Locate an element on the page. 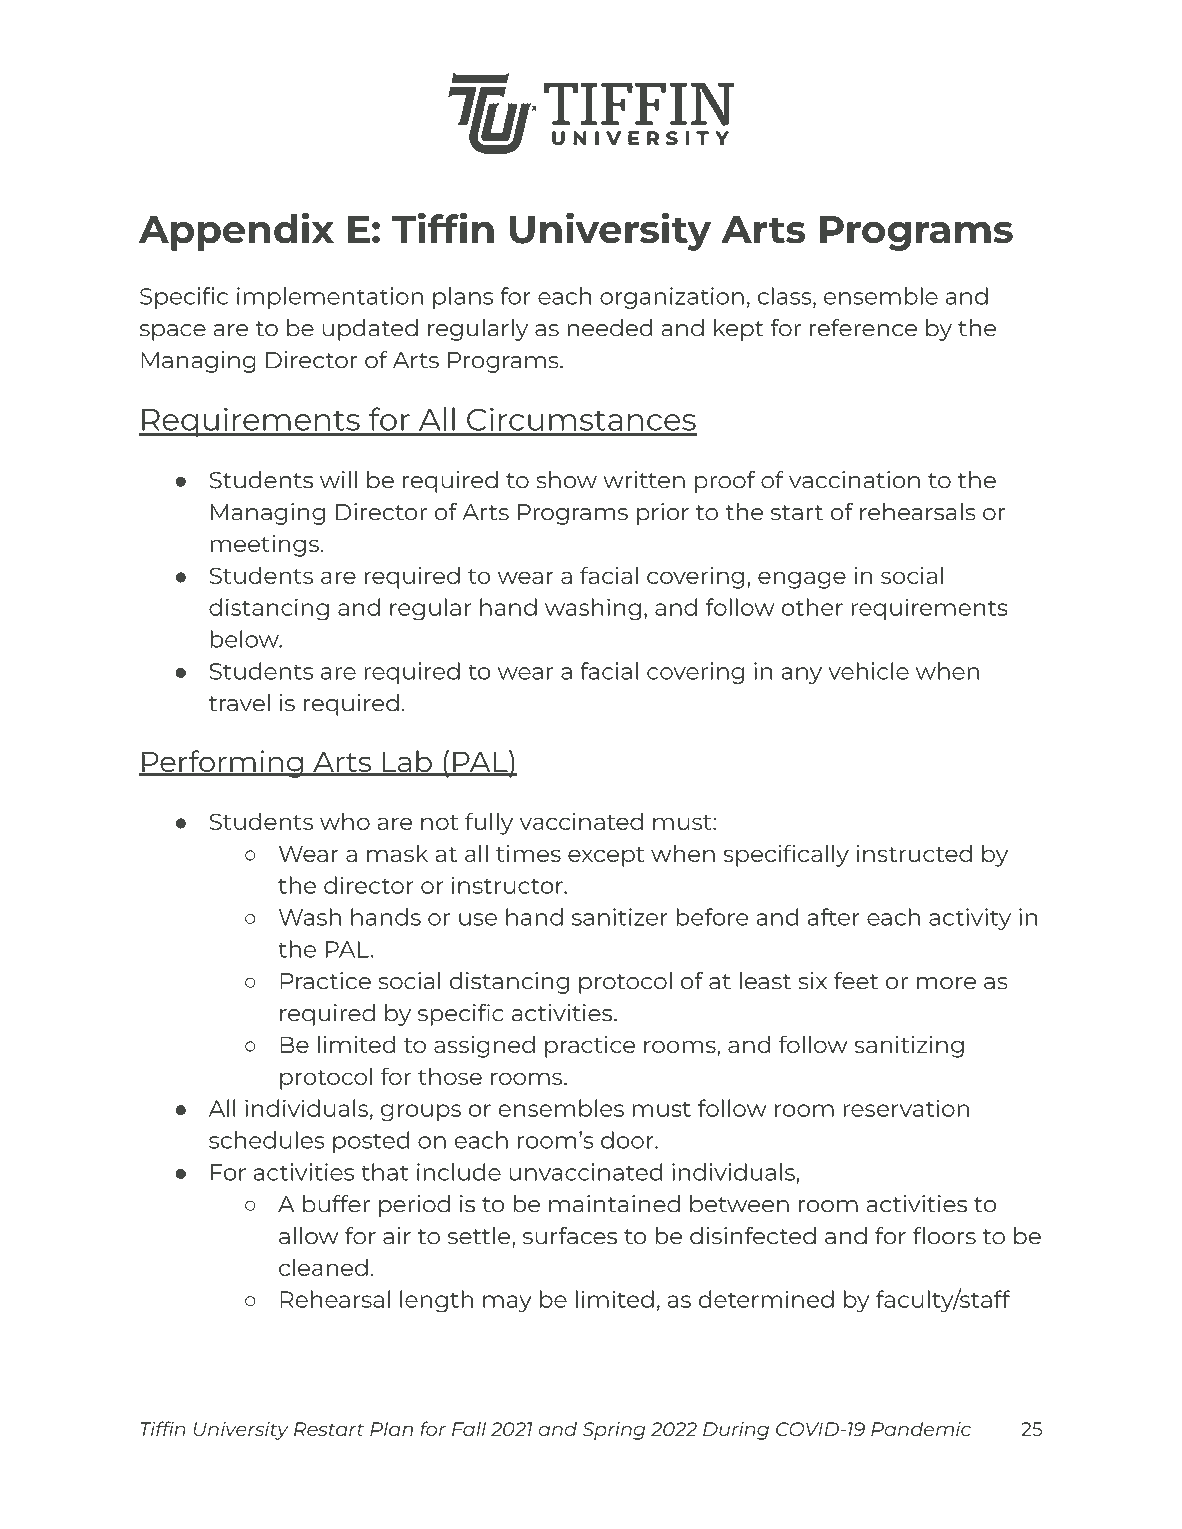 Image resolution: width=1182 pixels, height=1529 pixels. instructed is located at coordinates (914, 853).
